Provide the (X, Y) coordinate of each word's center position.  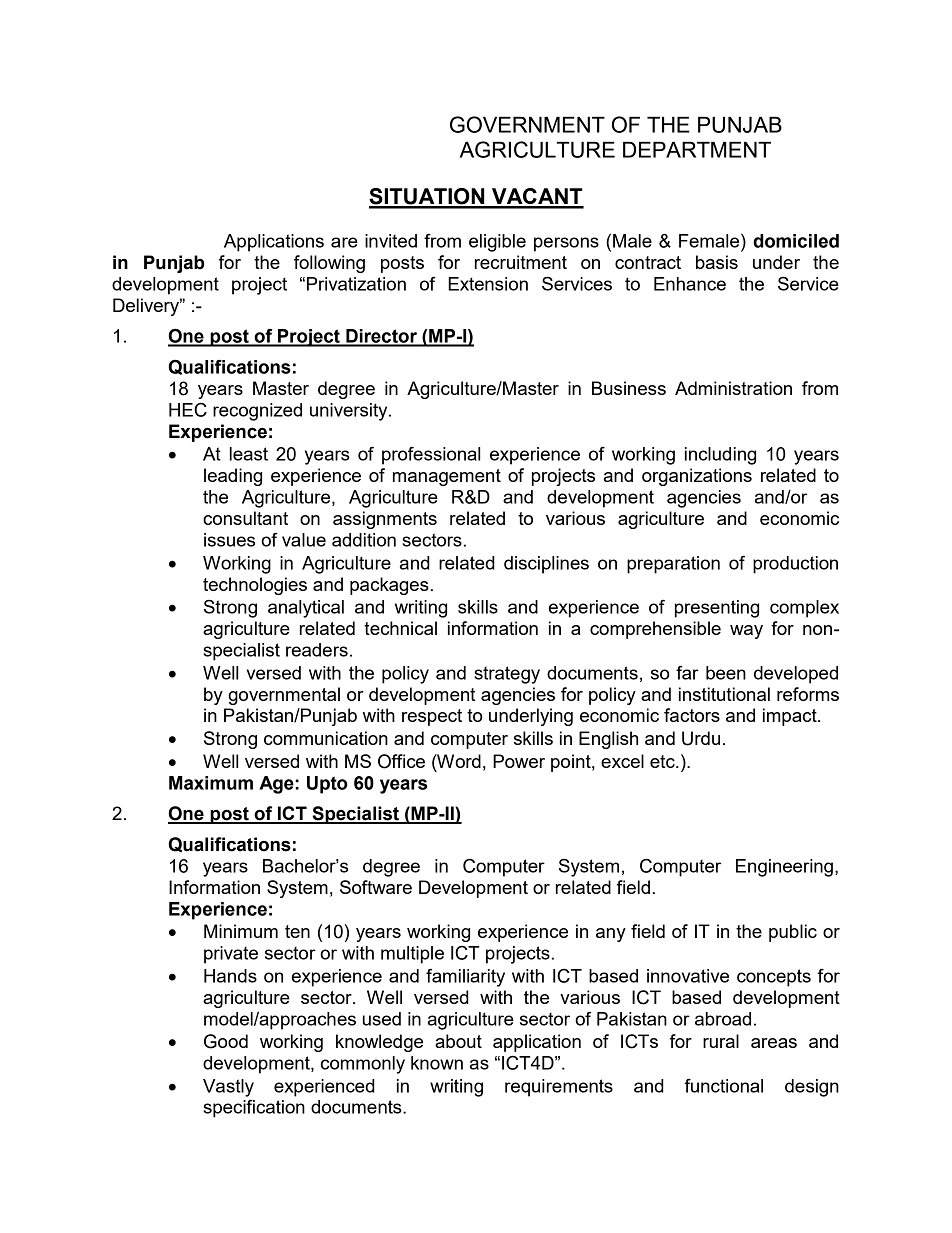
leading (233, 477)
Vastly (228, 1088)
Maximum (211, 783)
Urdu (701, 738)
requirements (559, 1088)
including (720, 456)
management (447, 477)
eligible (497, 243)
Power (519, 761)
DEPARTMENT (697, 149)
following (329, 264)
